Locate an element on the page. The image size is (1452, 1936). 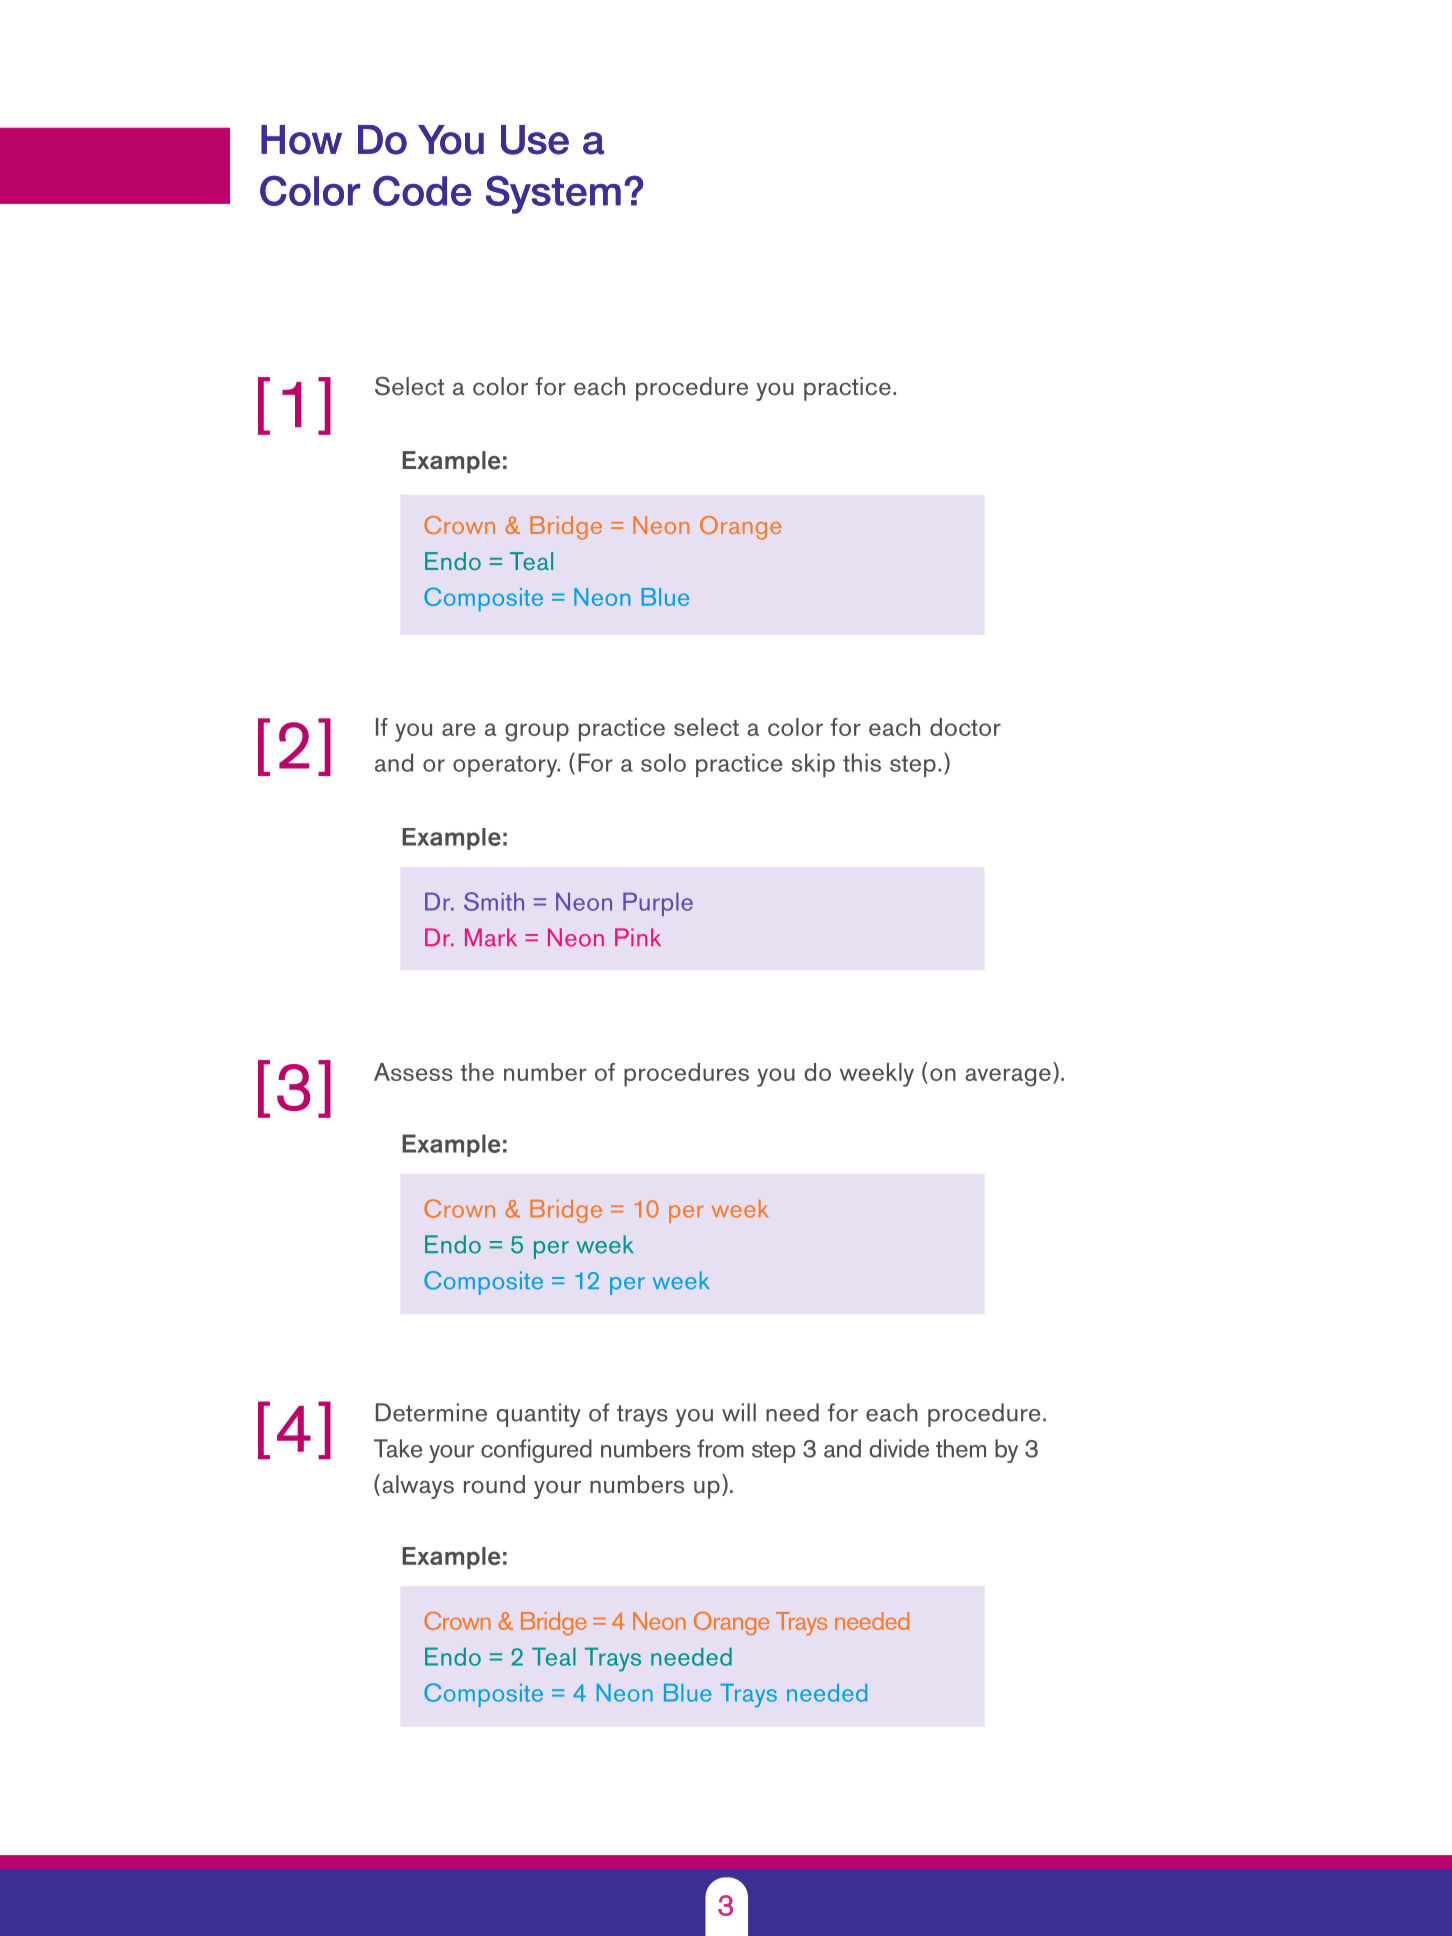
Mark is located at coordinates (491, 937).
